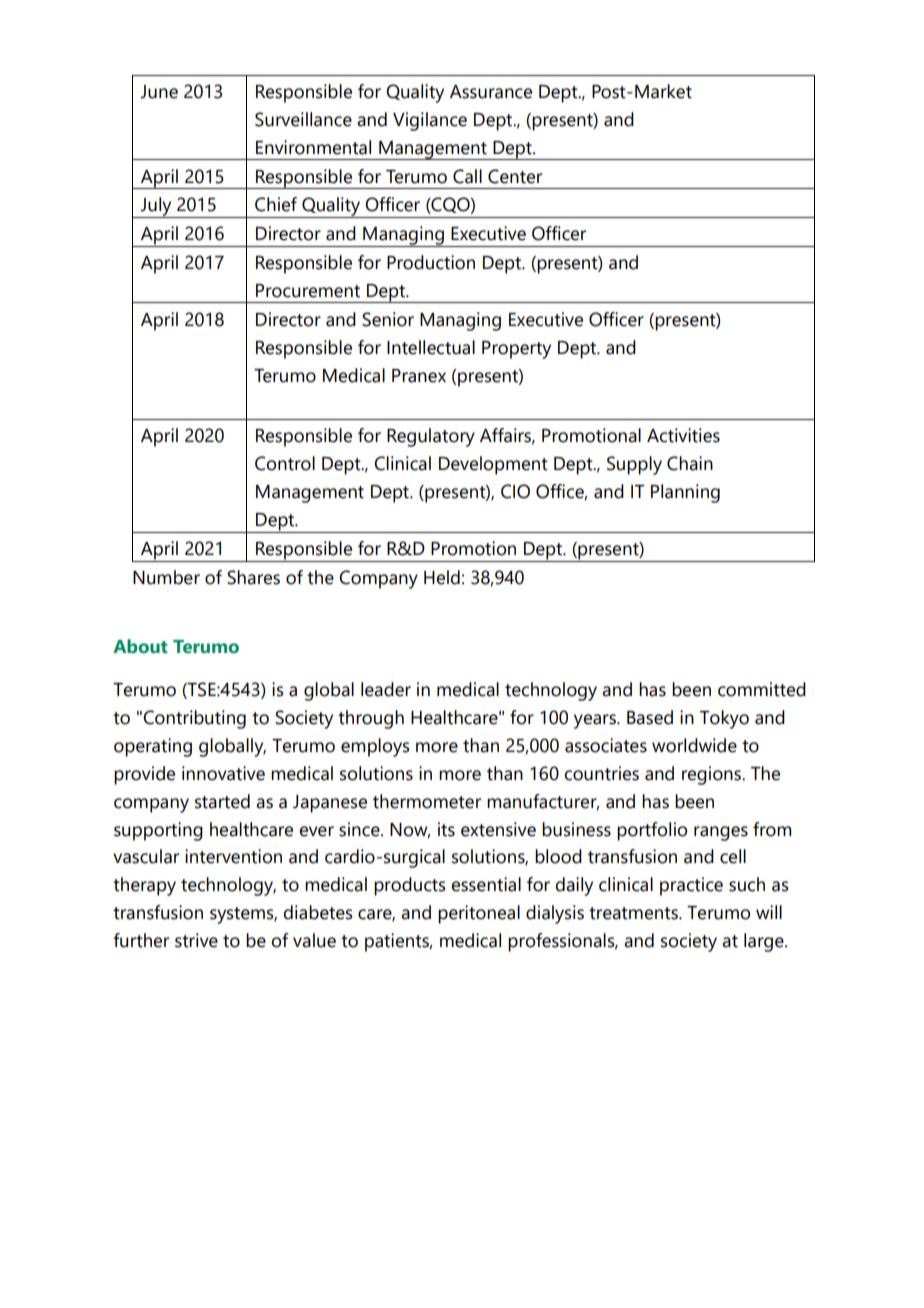  Describe the element at coordinates (515, 176) in the screenshot. I see `Center` at that location.
